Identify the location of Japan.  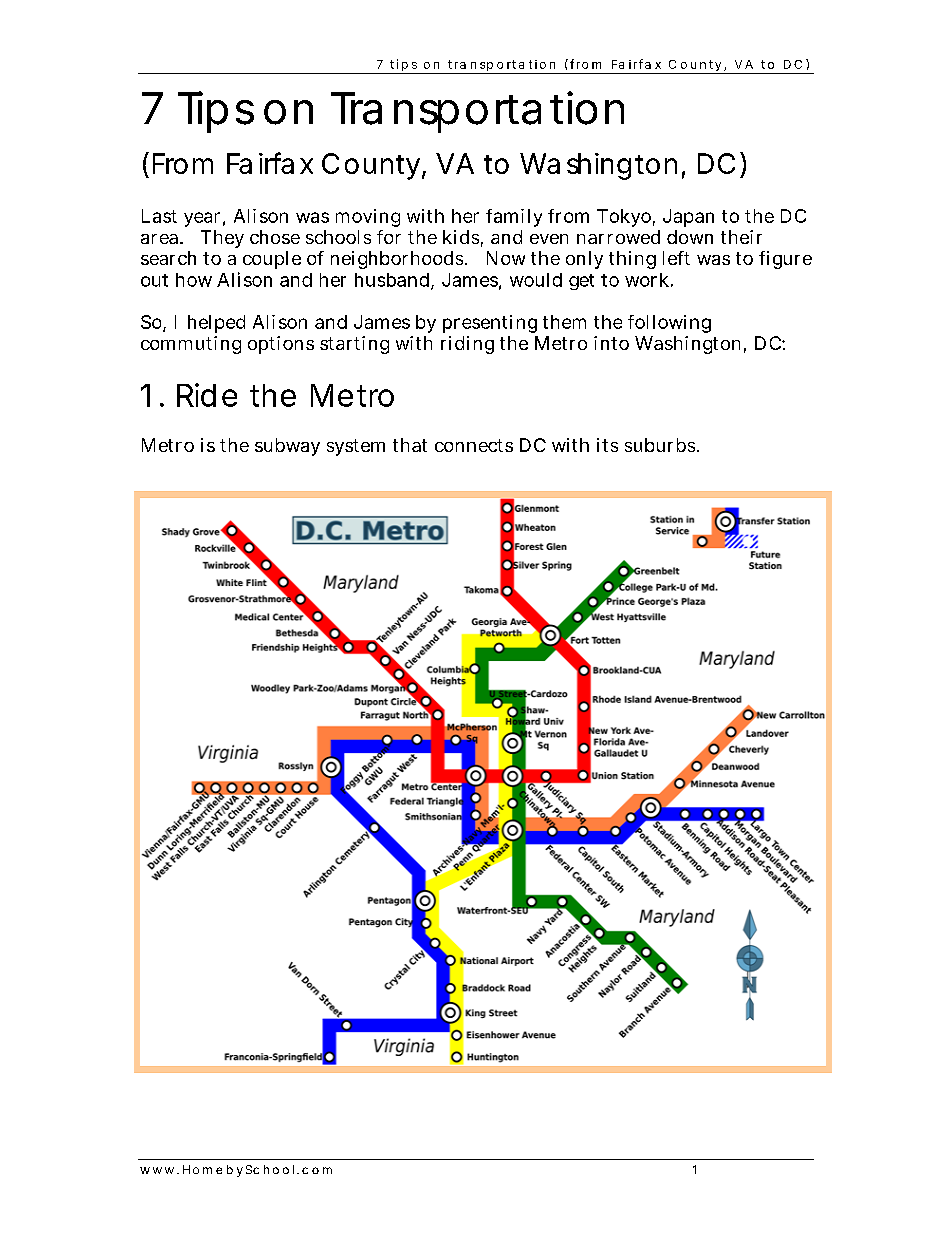
(688, 218).
